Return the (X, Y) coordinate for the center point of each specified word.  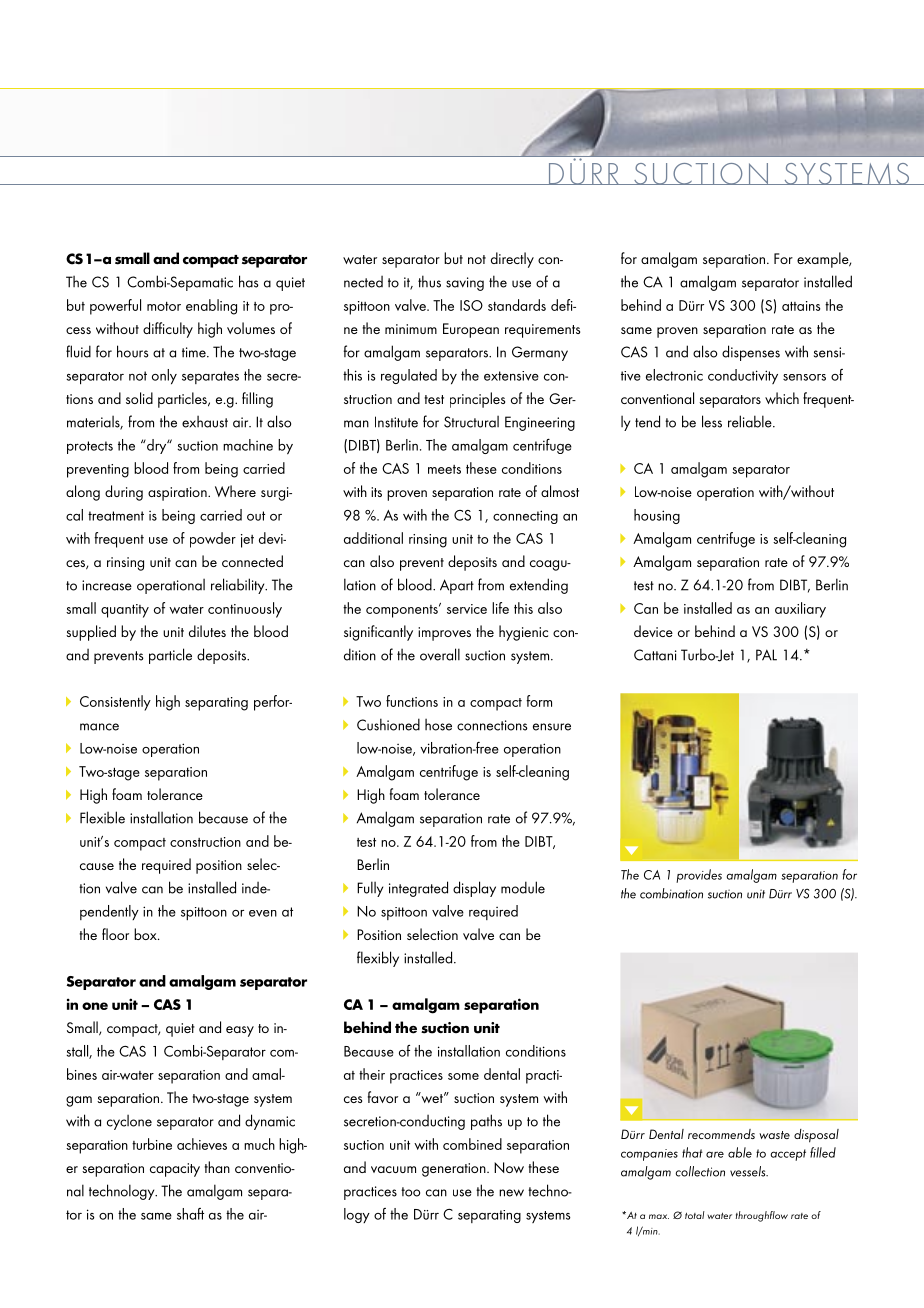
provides (699, 876)
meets (444, 469)
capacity (175, 1170)
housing (657, 516)
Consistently (115, 703)
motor (164, 306)
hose (438, 725)
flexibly (378, 959)
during (124, 493)
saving (465, 284)
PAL (766, 655)
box (146, 934)
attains (801, 306)
